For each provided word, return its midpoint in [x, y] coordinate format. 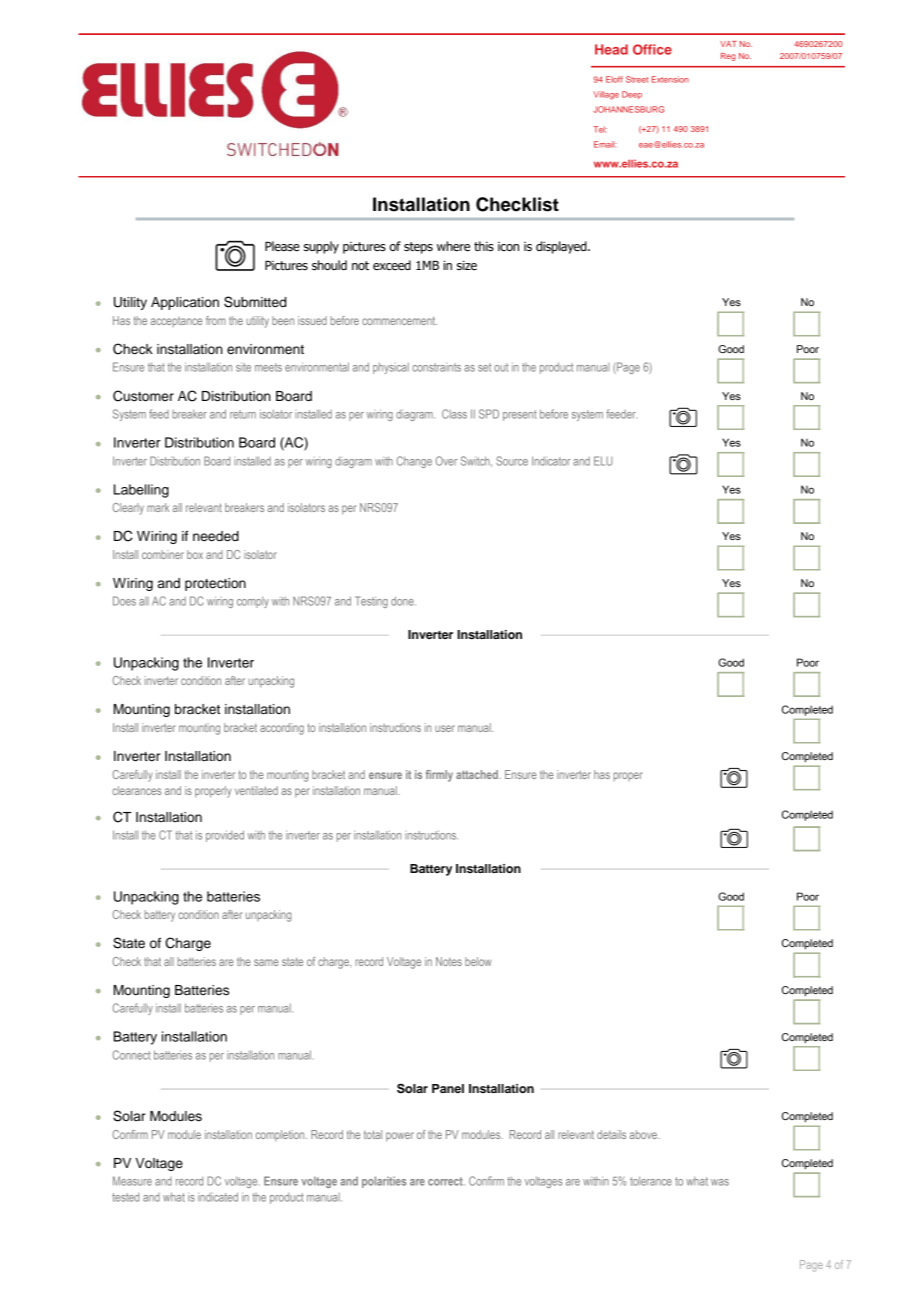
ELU [603, 461]
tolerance [651, 1181]
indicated [218, 1197]
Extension [670, 79]
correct [446, 1181]
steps [418, 248]
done [403, 601]
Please [282, 246]
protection [215, 584]
